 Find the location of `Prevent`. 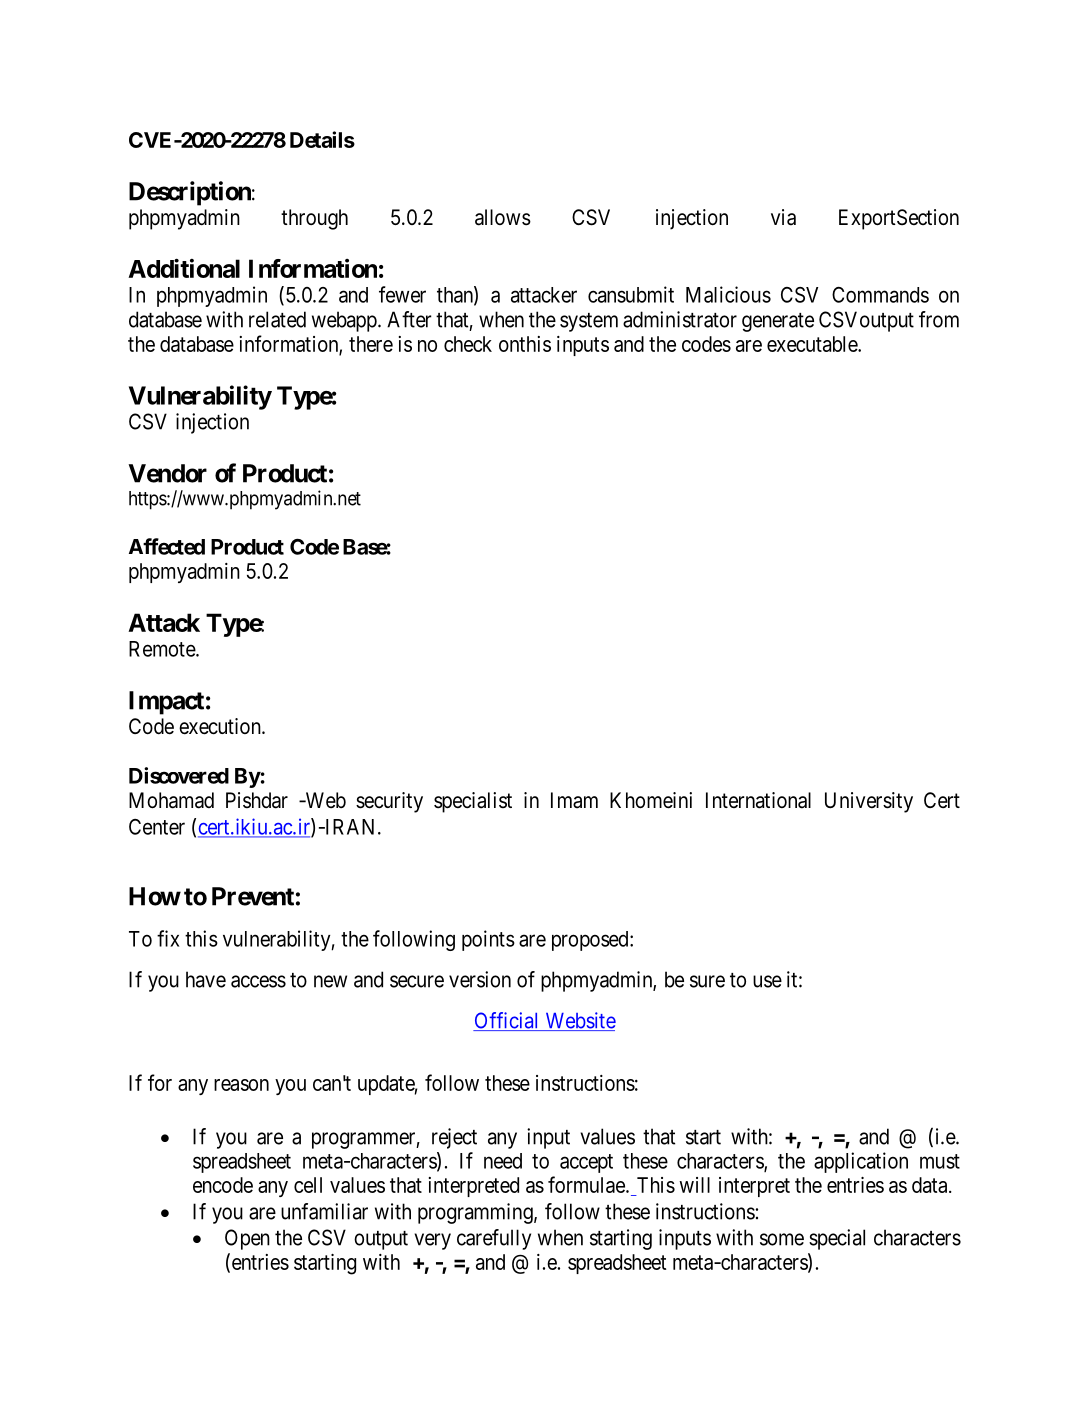

Prevent is located at coordinates (253, 896).
